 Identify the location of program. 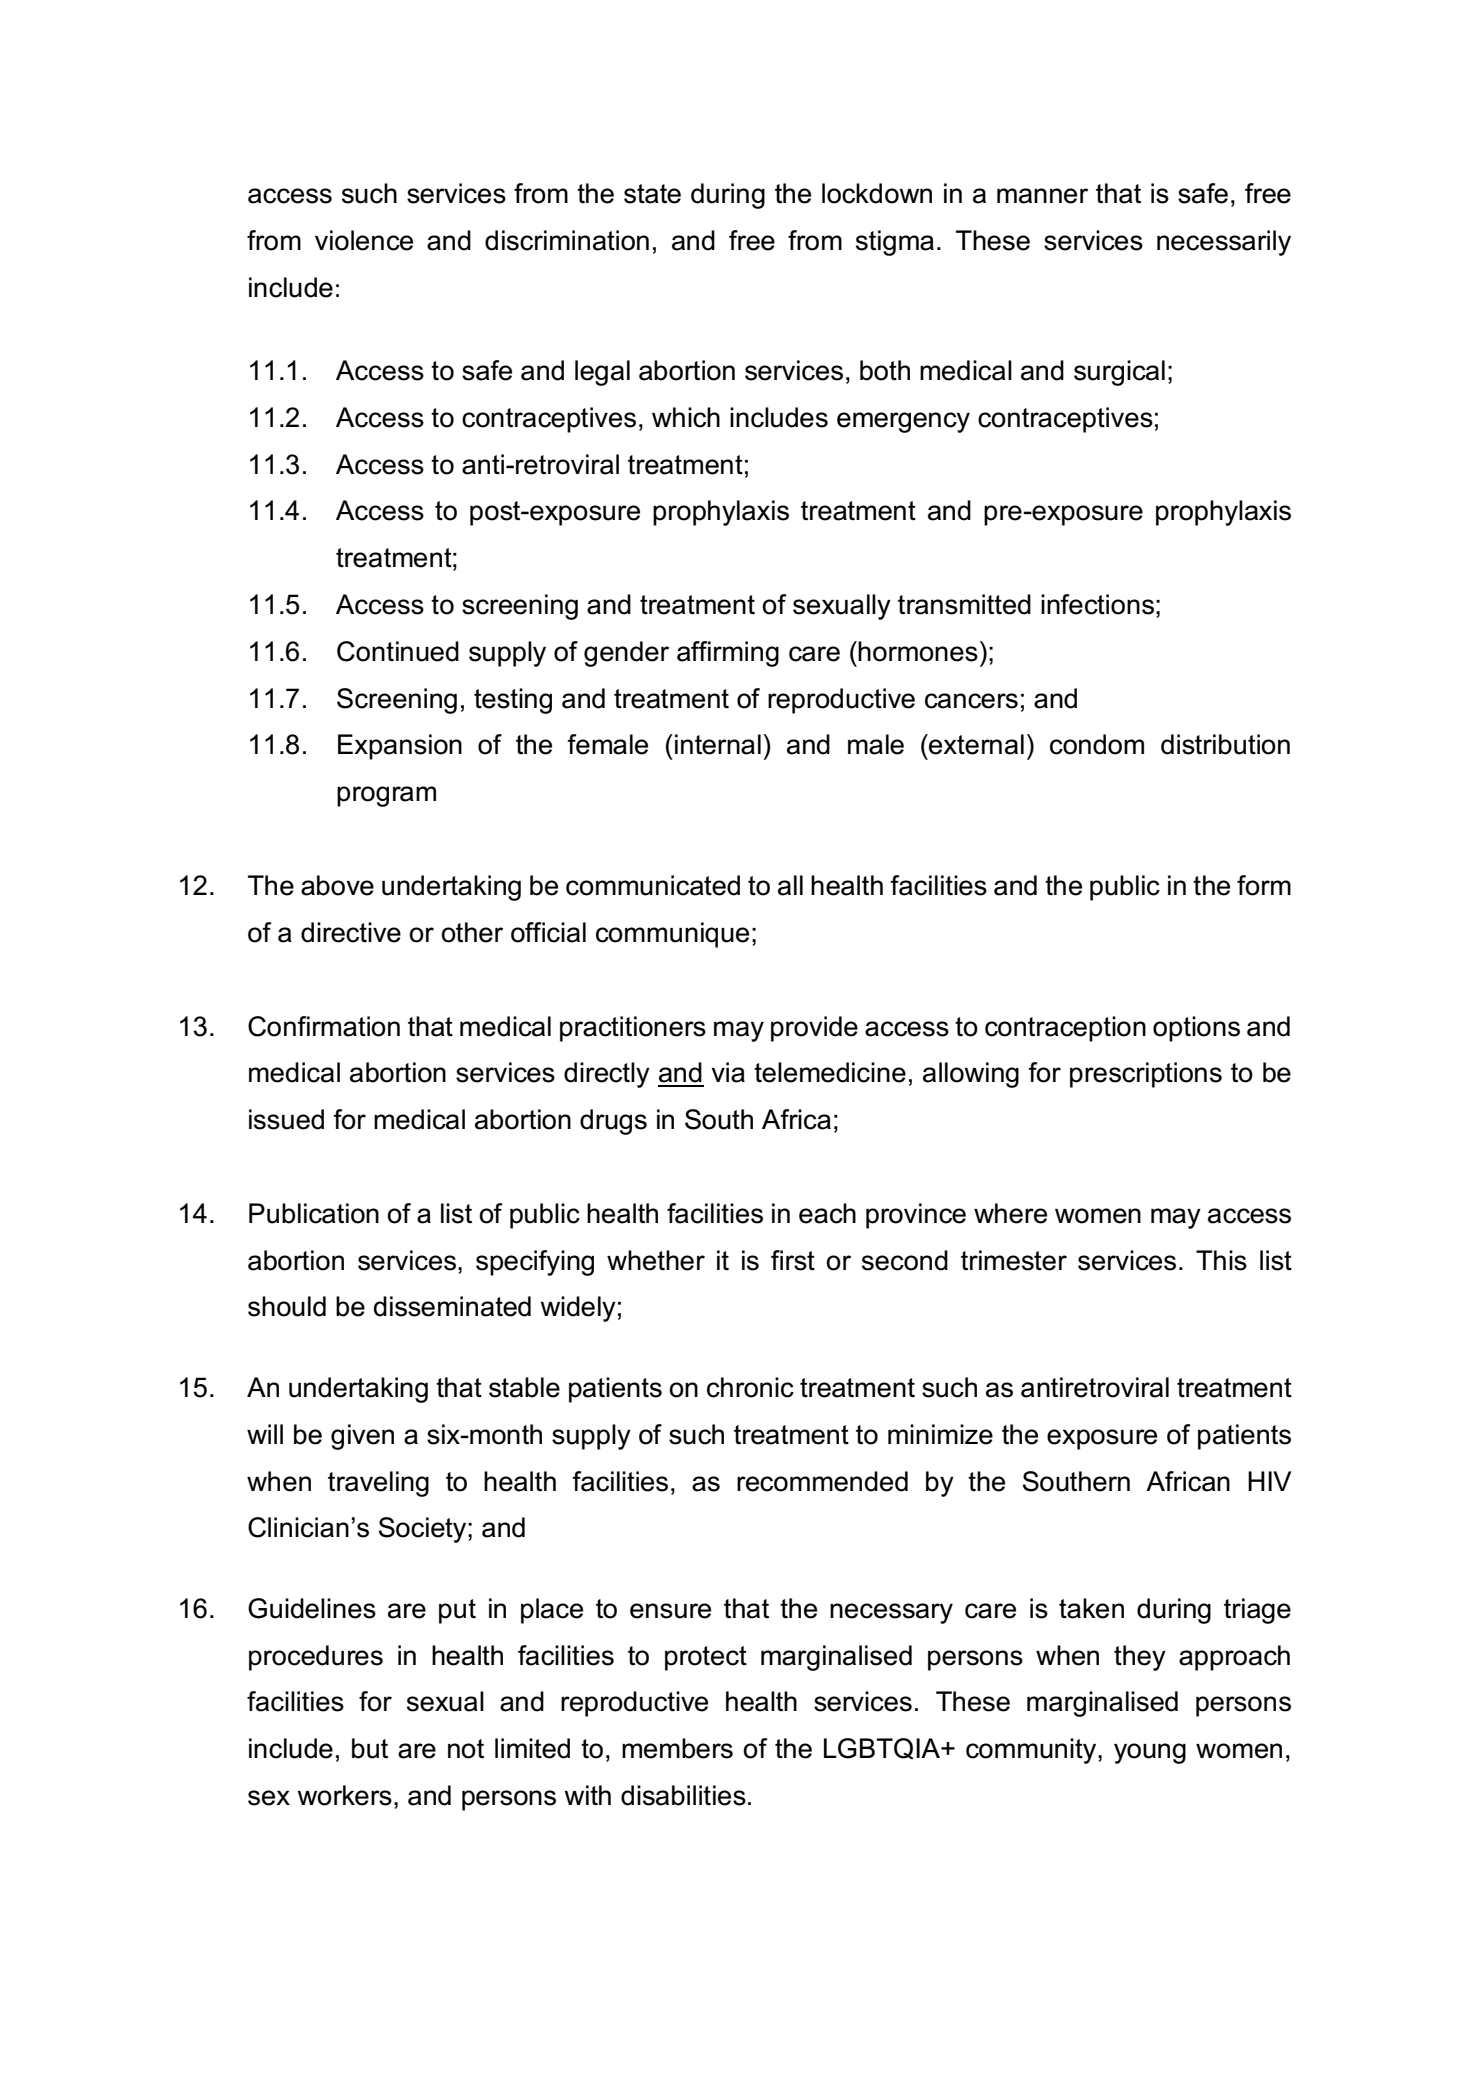
(386, 796).
